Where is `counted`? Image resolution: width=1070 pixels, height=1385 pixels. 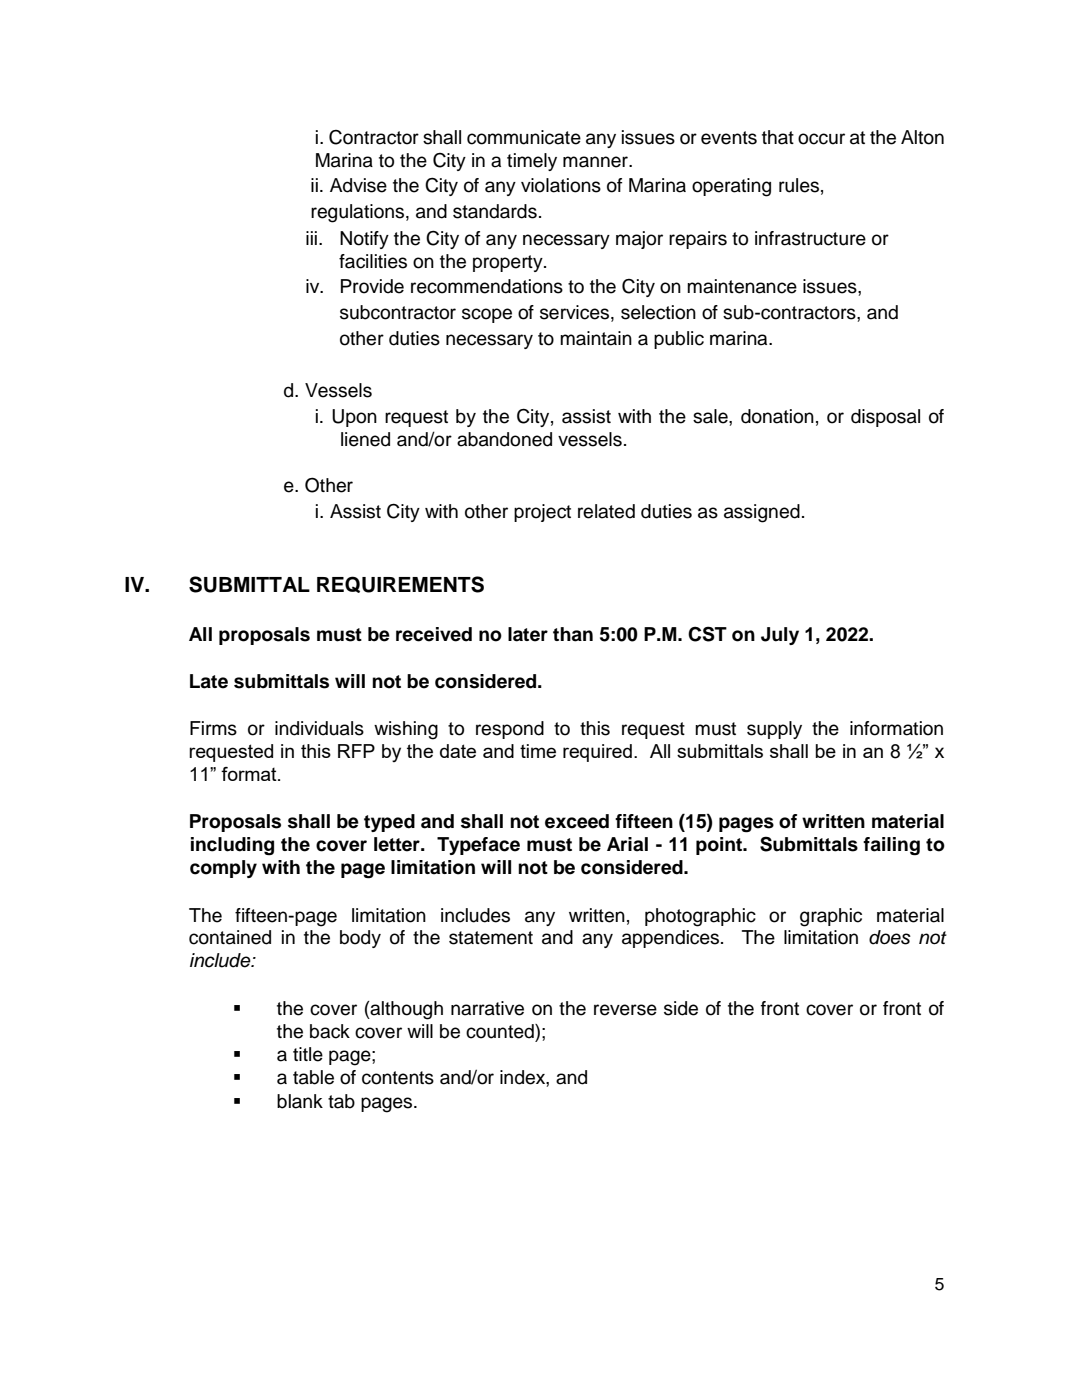 counted is located at coordinates (501, 1031).
